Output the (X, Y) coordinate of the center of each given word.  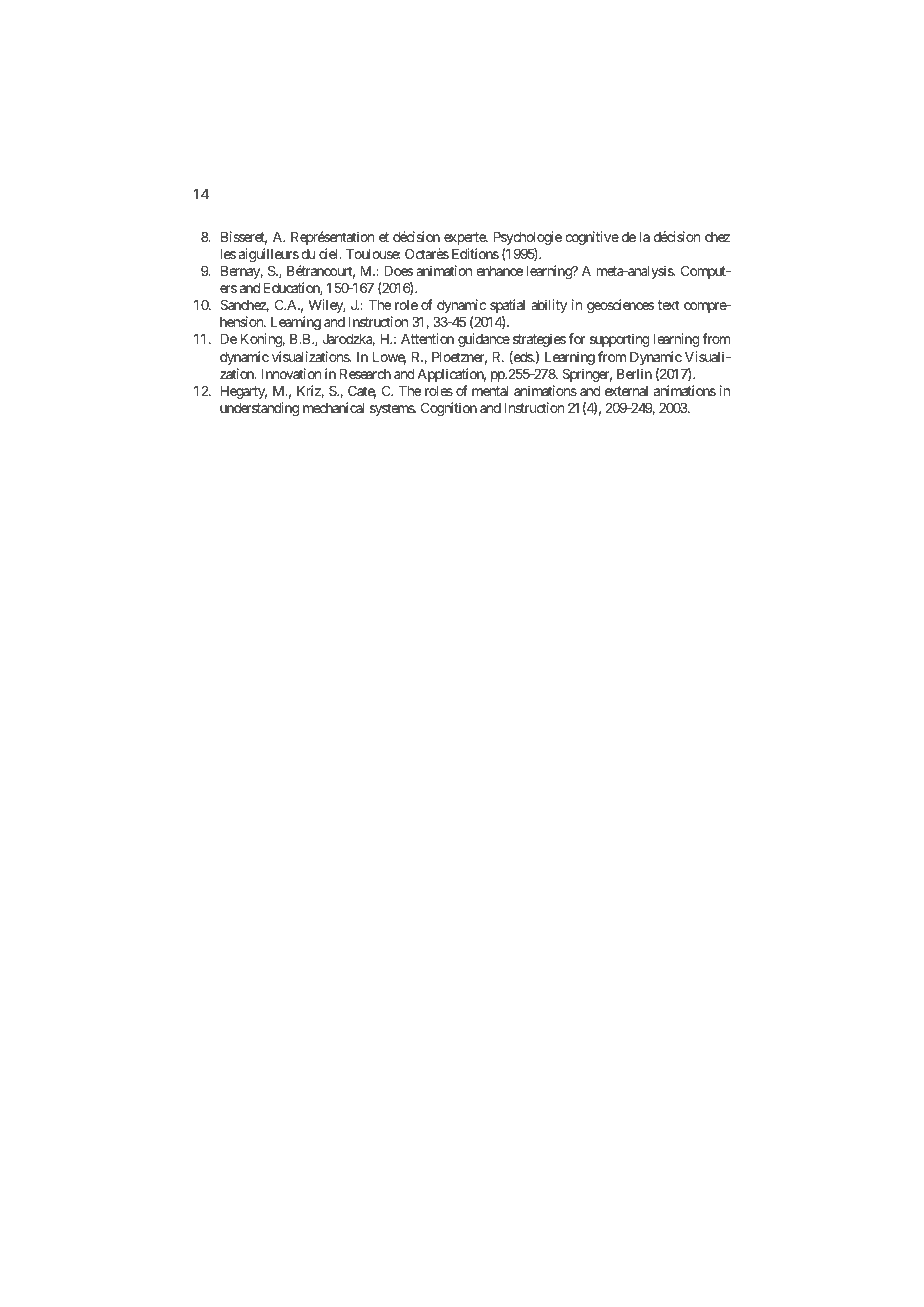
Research (365, 374)
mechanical (333, 407)
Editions (475, 253)
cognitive (592, 238)
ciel (330, 253)
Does (398, 271)
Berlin (634, 373)
